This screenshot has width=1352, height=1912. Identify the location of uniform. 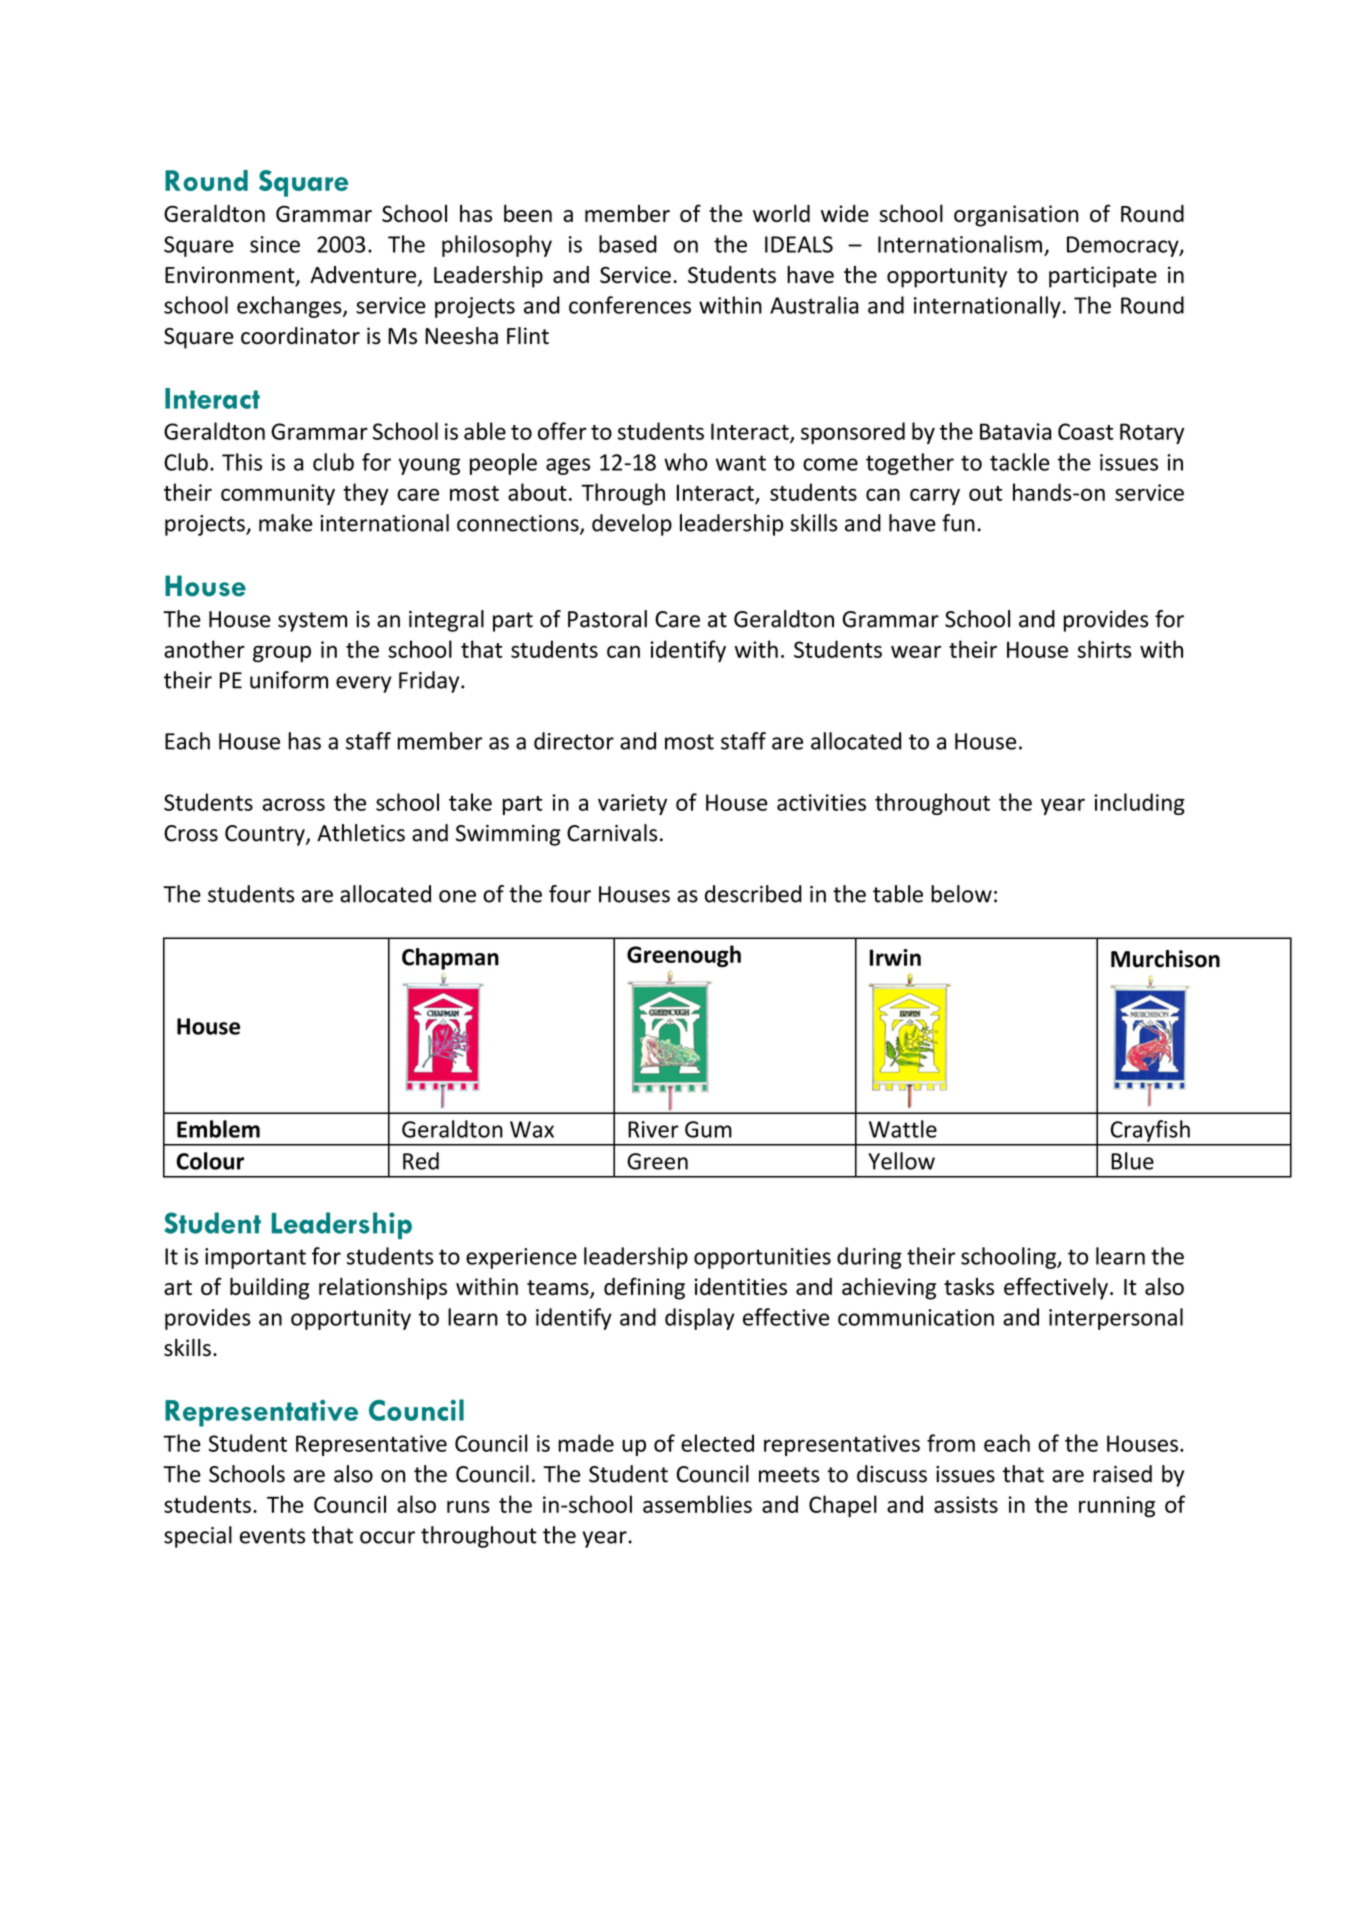
(289, 680).
